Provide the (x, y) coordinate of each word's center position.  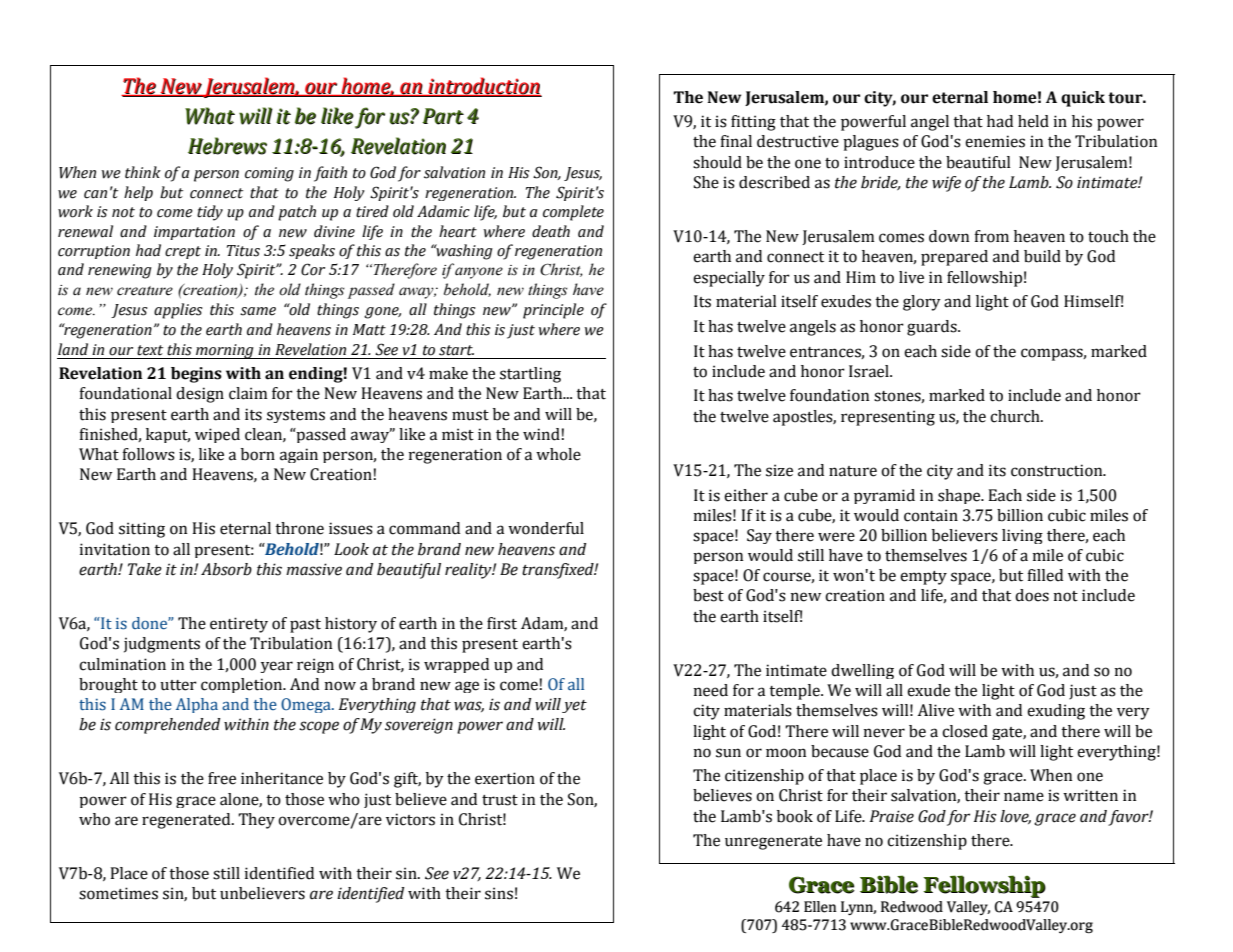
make (448, 373)
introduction (484, 87)
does (1032, 595)
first (502, 623)
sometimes (118, 893)
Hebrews (227, 146)
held (1033, 121)
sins (499, 893)
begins (196, 375)
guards (933, 328)
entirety (239, 625)
